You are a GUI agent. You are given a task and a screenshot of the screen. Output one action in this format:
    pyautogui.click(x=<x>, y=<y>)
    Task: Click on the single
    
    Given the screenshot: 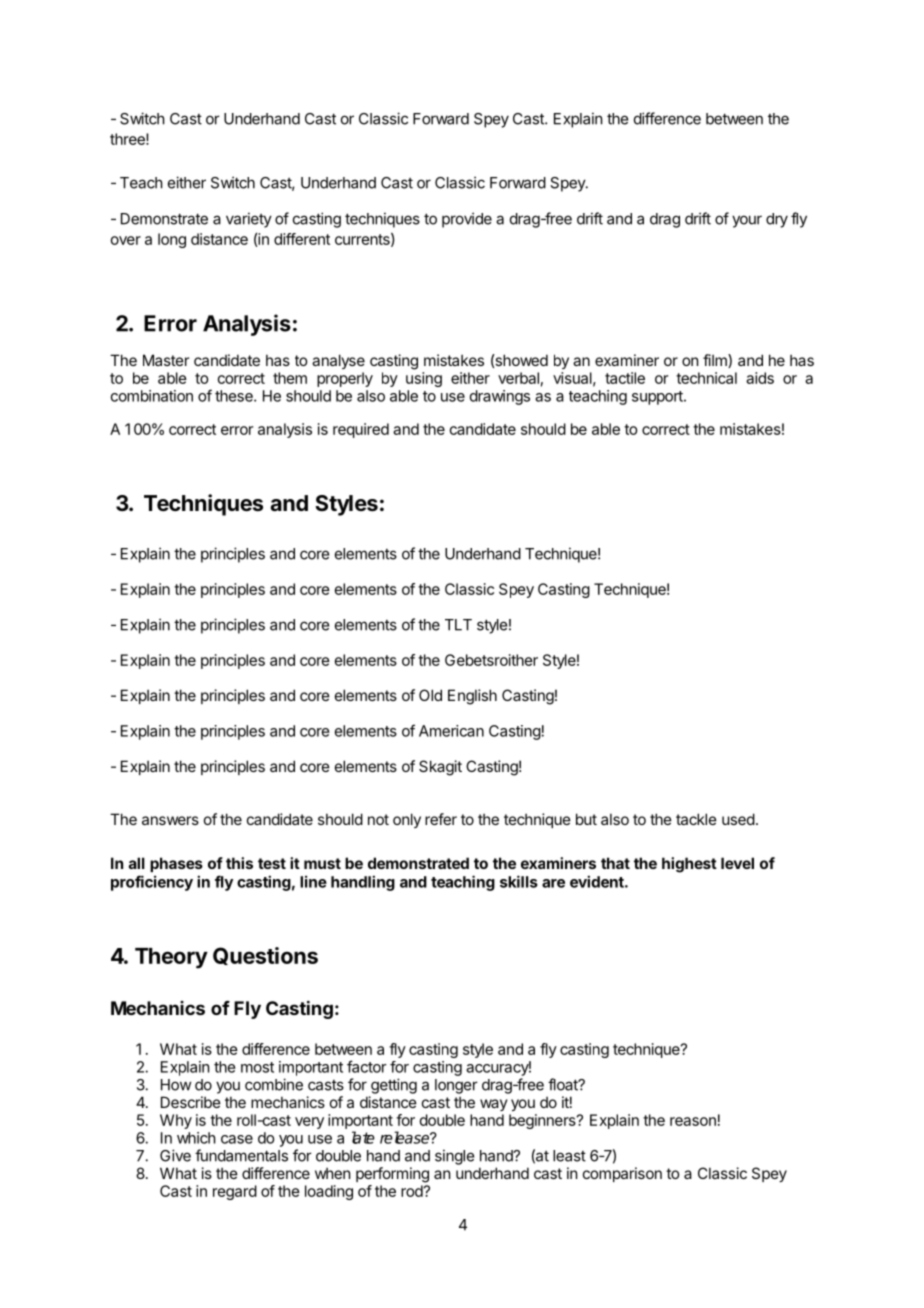 What is the action you would take?
    pyautogui.click(x=454, y=1157)
